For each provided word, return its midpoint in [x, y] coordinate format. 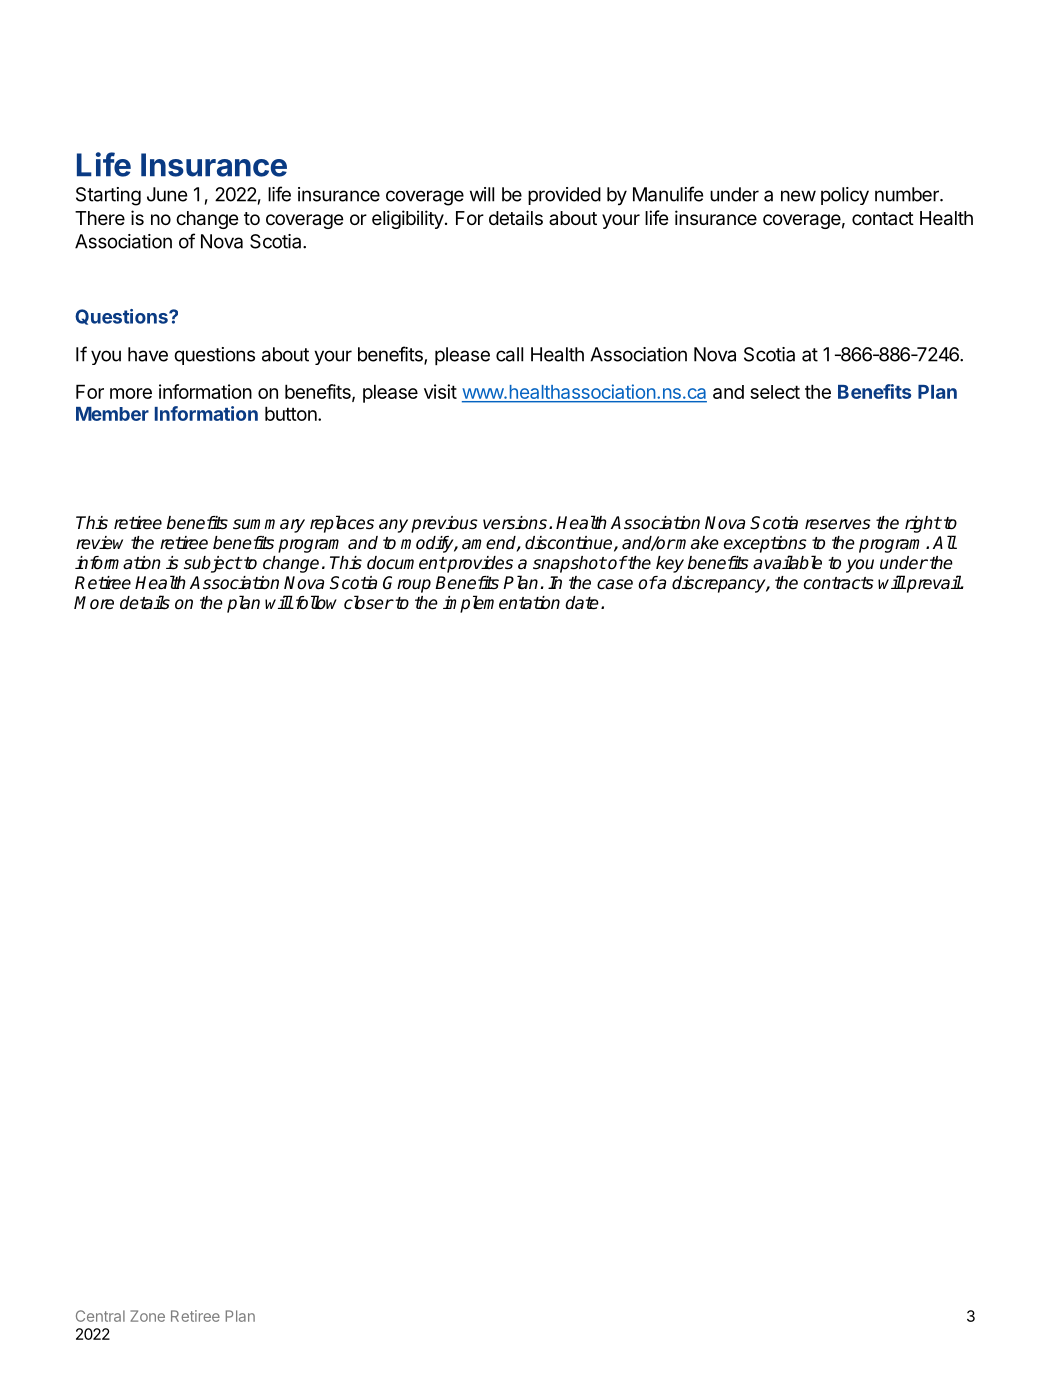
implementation [501, 604]
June [167, 194]
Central [100, 1316]
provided [564, 196]
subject [213, 564]
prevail [933, 584]
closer [368, 602]
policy [845, 196]
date [582, 603]
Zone [147, 1316]
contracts [839, 583]
